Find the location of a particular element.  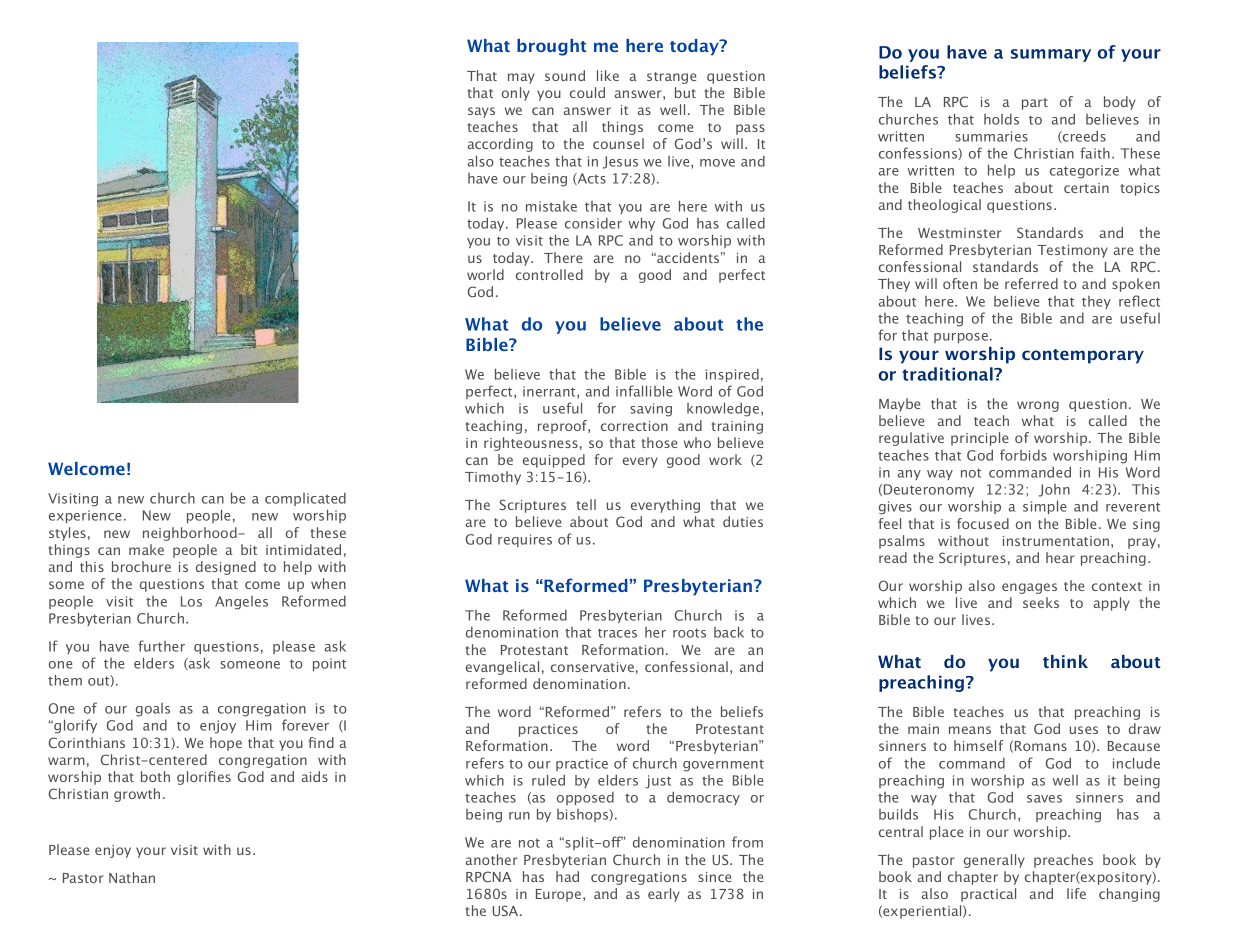

like is located at coordinates (608, 75).
